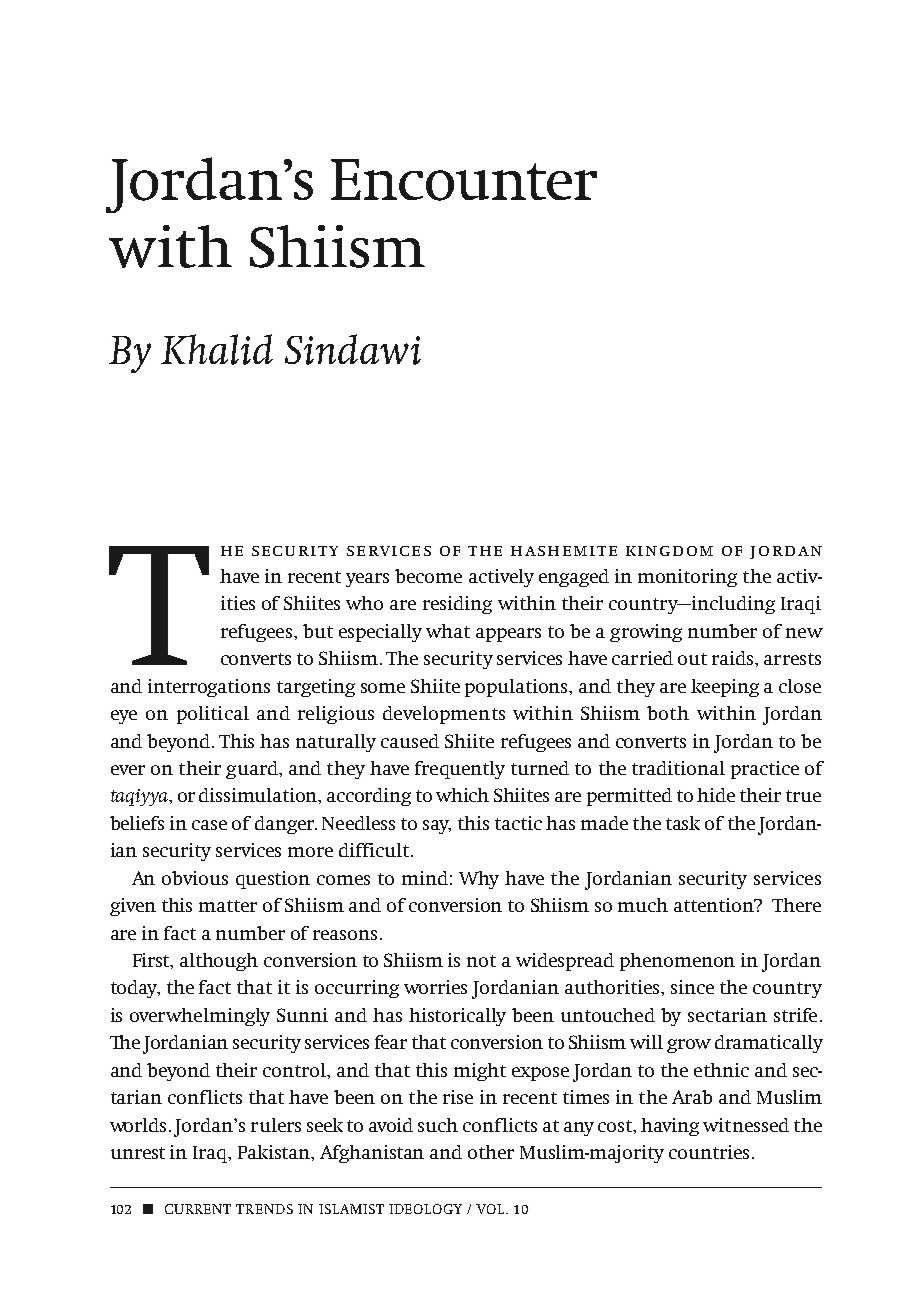 This image has height=1316, width=921. I want to click on not, so click(481, 961).
